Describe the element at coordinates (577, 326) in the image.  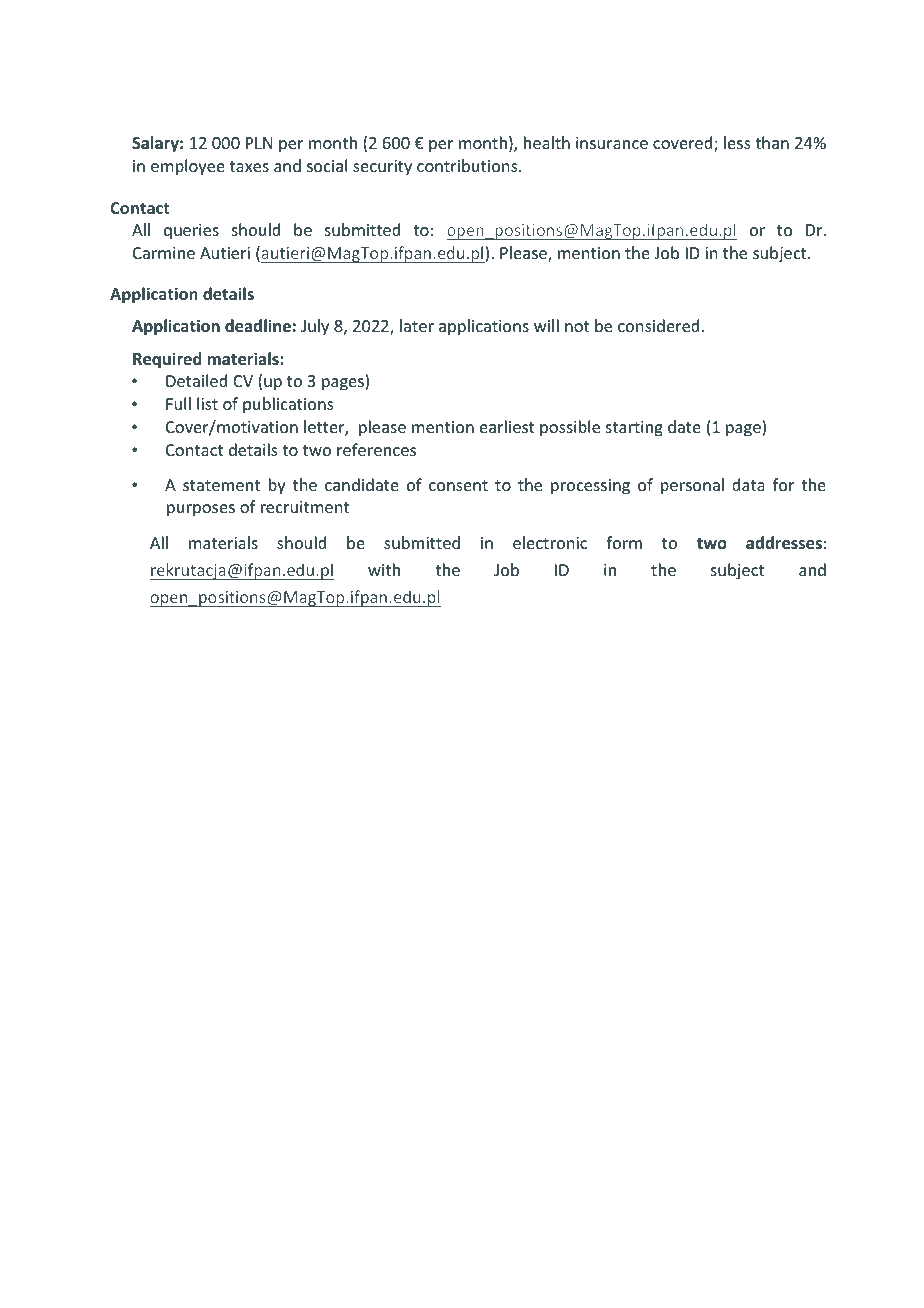
I see `not` at that location.
